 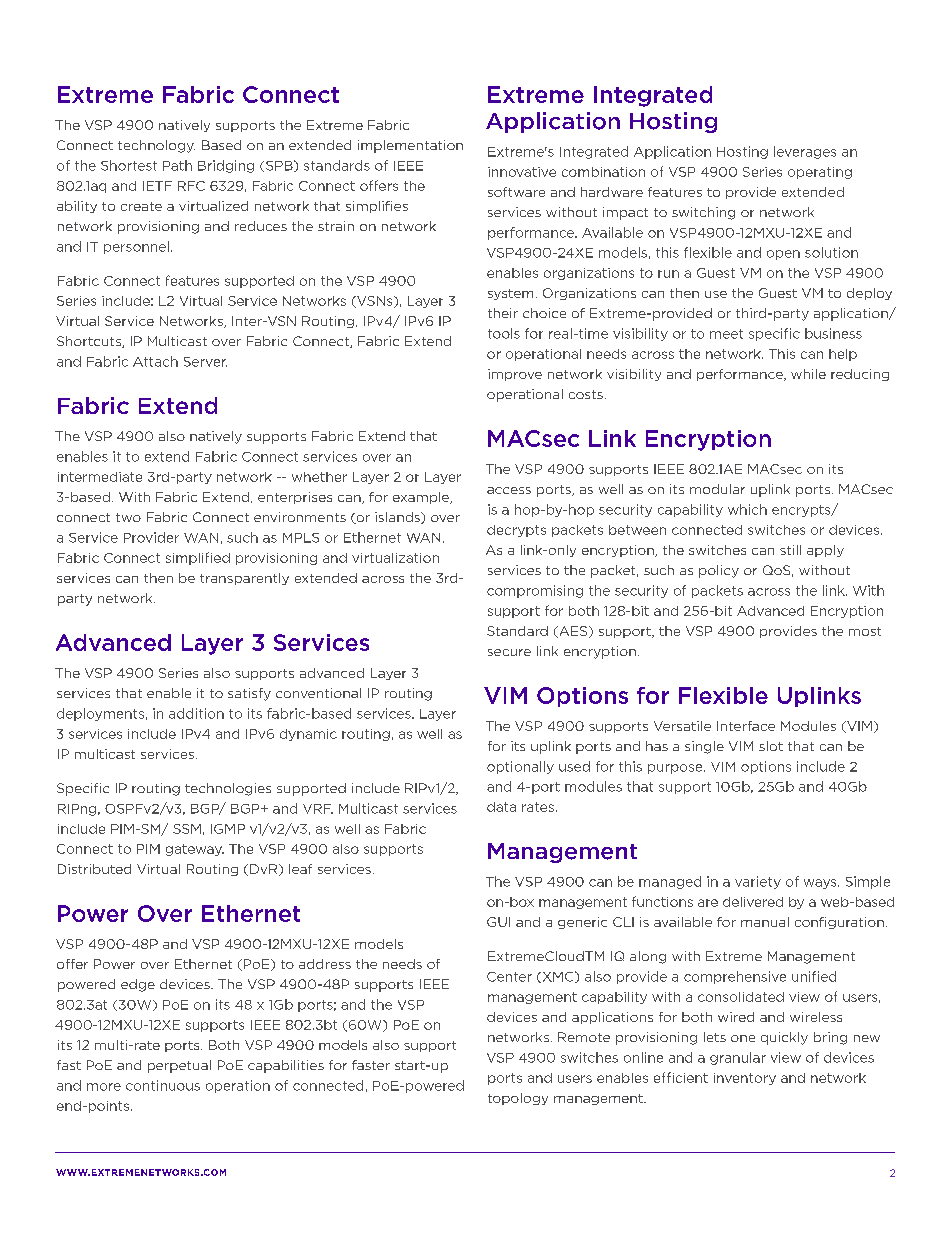 I want to click on operating, so click(x=820, y=173).
